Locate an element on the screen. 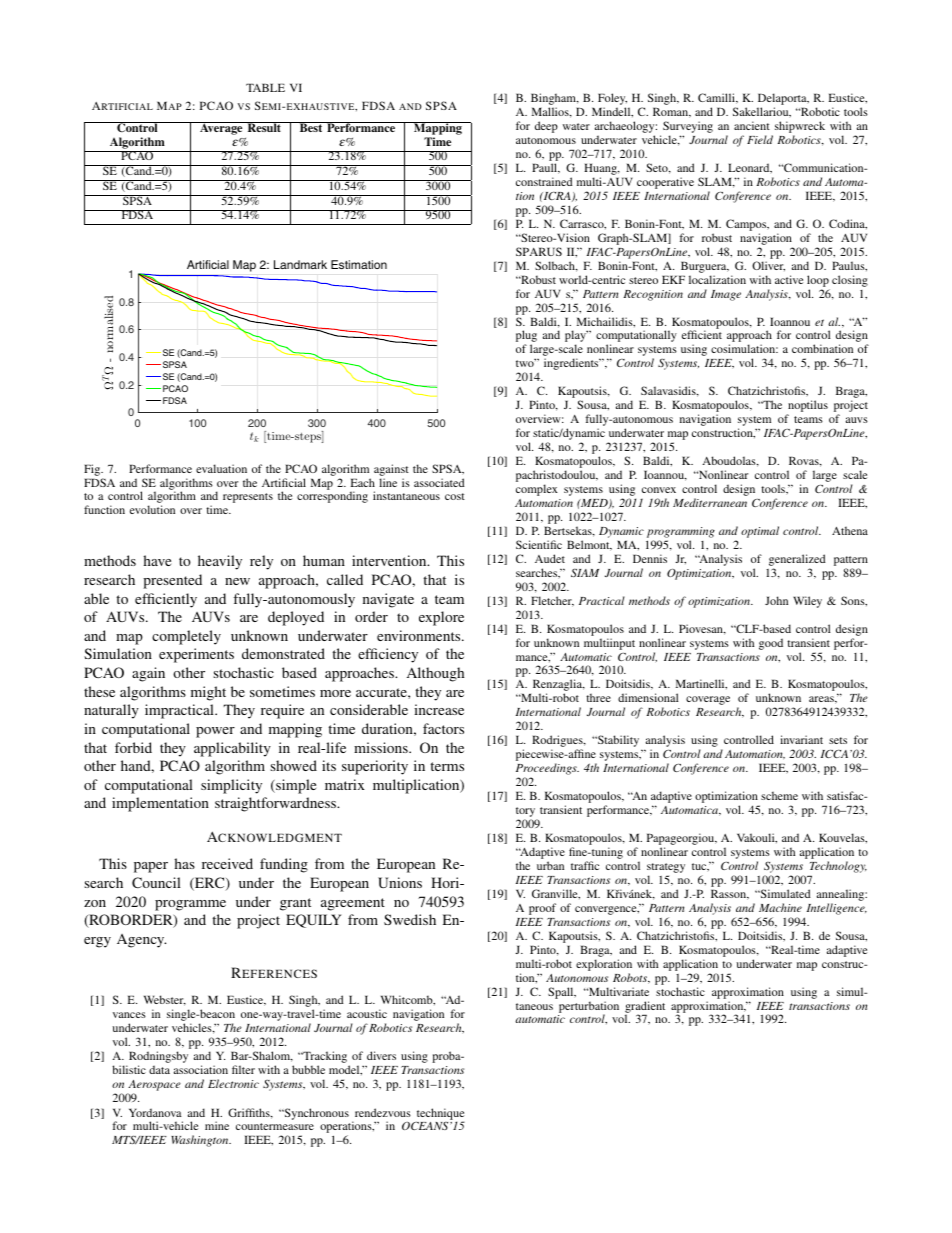  mine is located at coordinates (217, 1125).
